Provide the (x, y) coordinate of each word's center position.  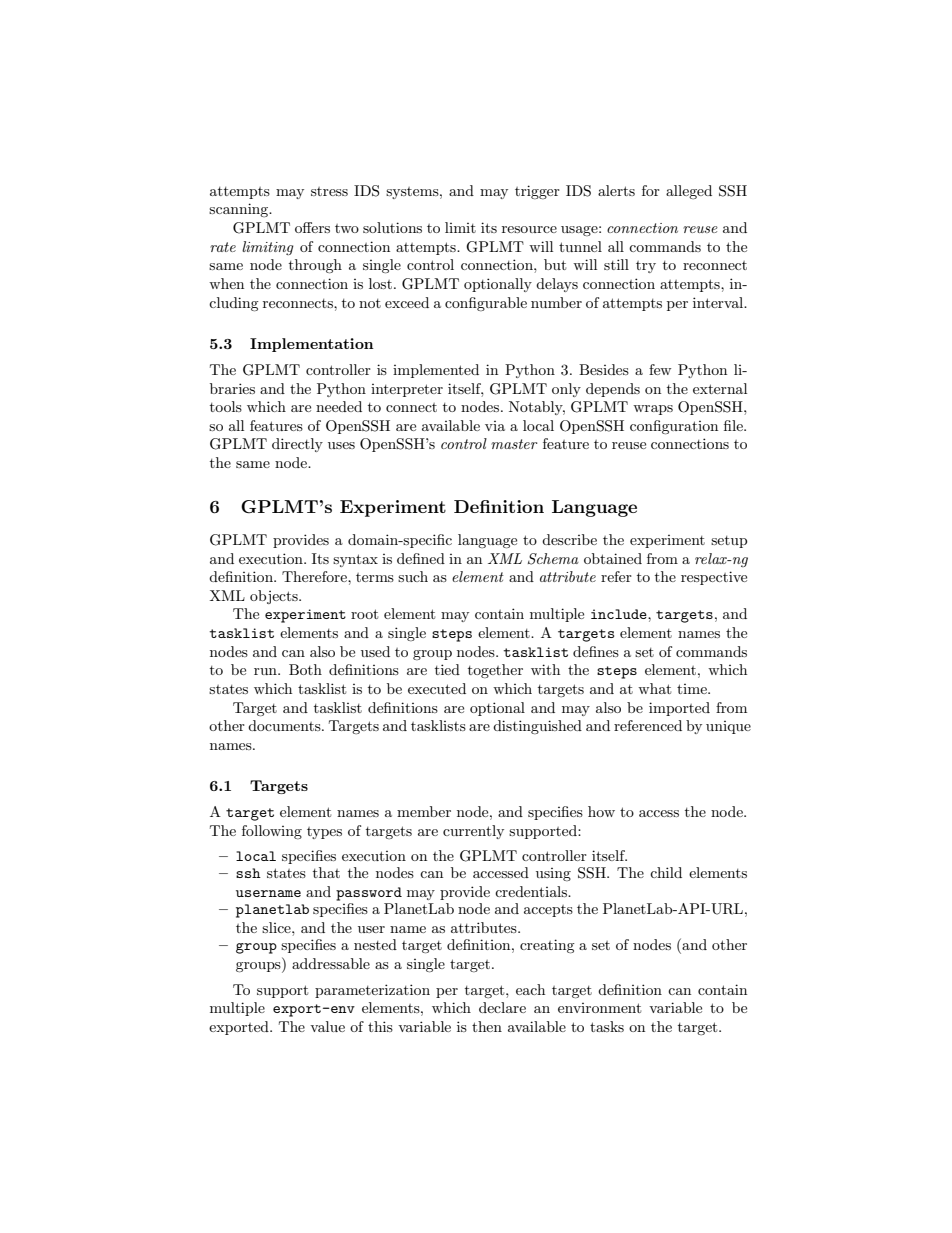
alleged (689, 192)
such (413, 576)
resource (529, 229)
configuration (674, 427)
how (601, 811)
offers (312, 227)
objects (275, 597)
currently (473, 832)
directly (297, 445)
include (620, 614)
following (272, 832)
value (327, 1026)
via (495, 426)
